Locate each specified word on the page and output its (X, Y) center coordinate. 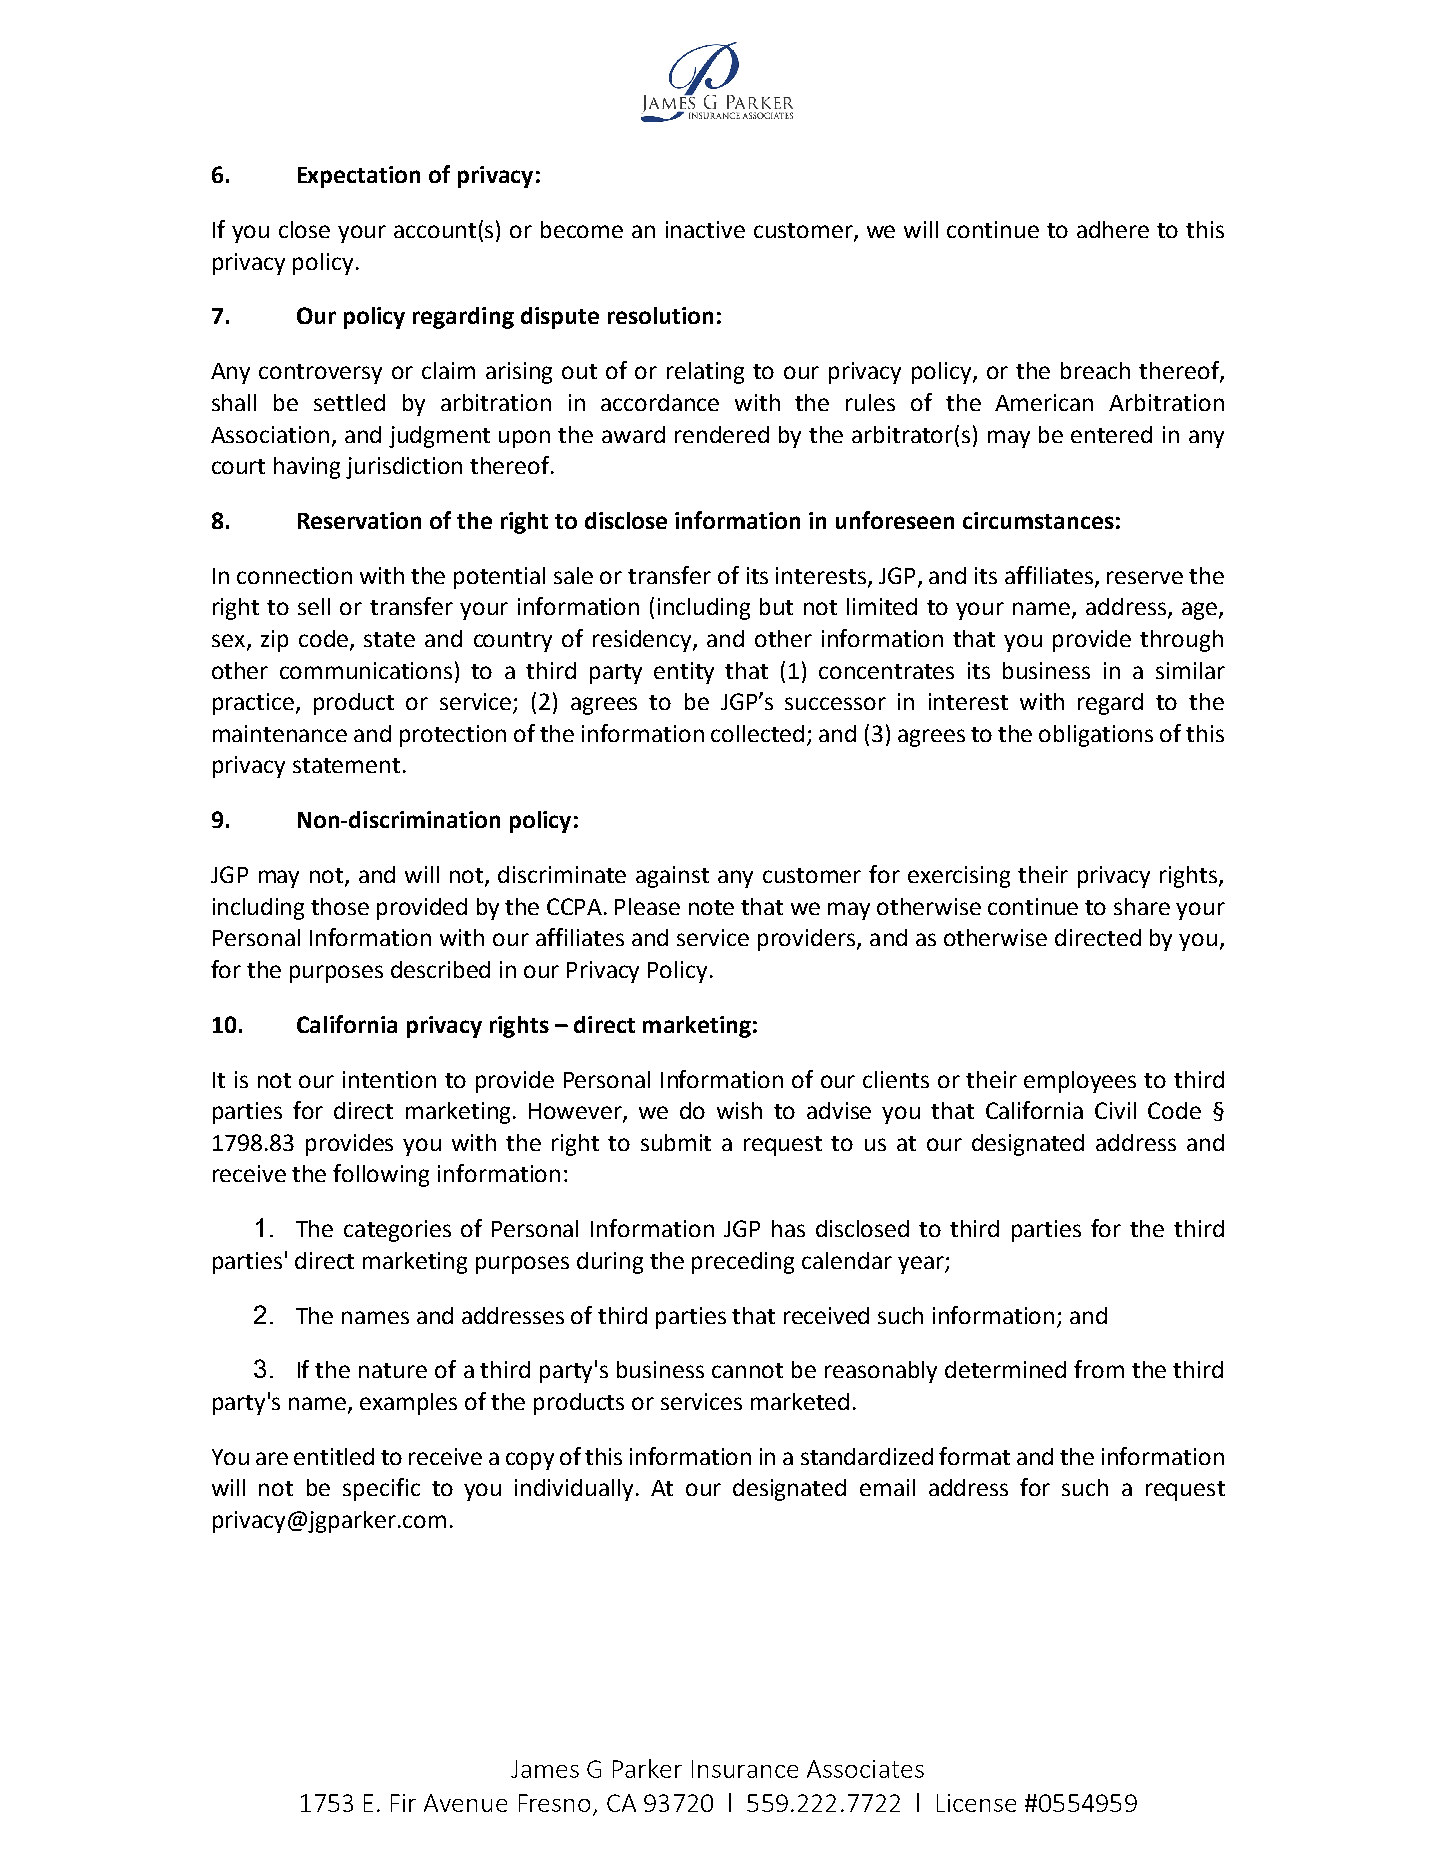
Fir (403, 1803)
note (711, 907)
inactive (705, 229)
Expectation (359, 177)
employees (1080, 1082)
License (976, 1803)
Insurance (745, 1769)
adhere (1113, 229)
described (440, 969)
